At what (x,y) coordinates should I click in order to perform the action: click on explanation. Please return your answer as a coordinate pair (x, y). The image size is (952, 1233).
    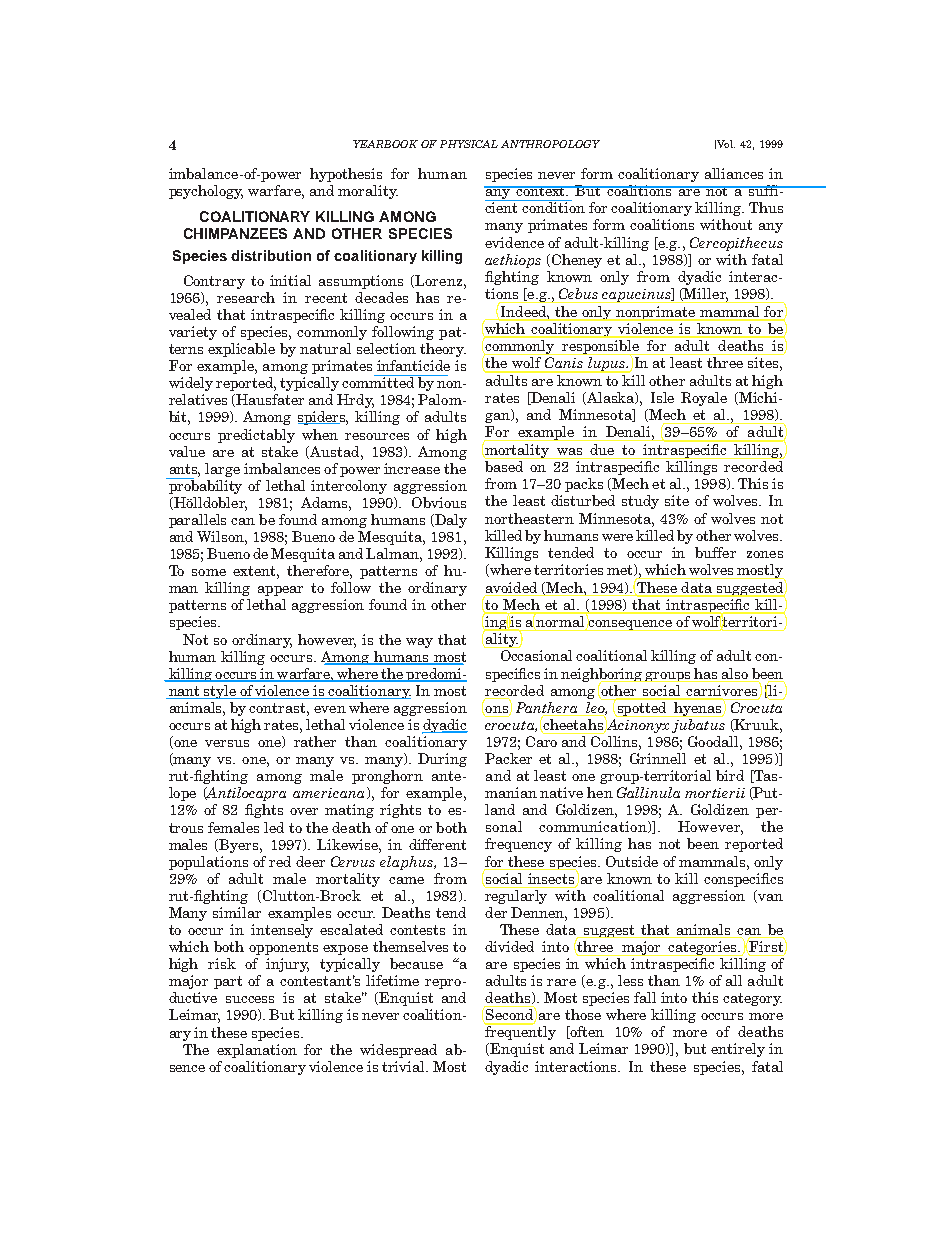
    Looking at the image, I should click on (257, 1051).
